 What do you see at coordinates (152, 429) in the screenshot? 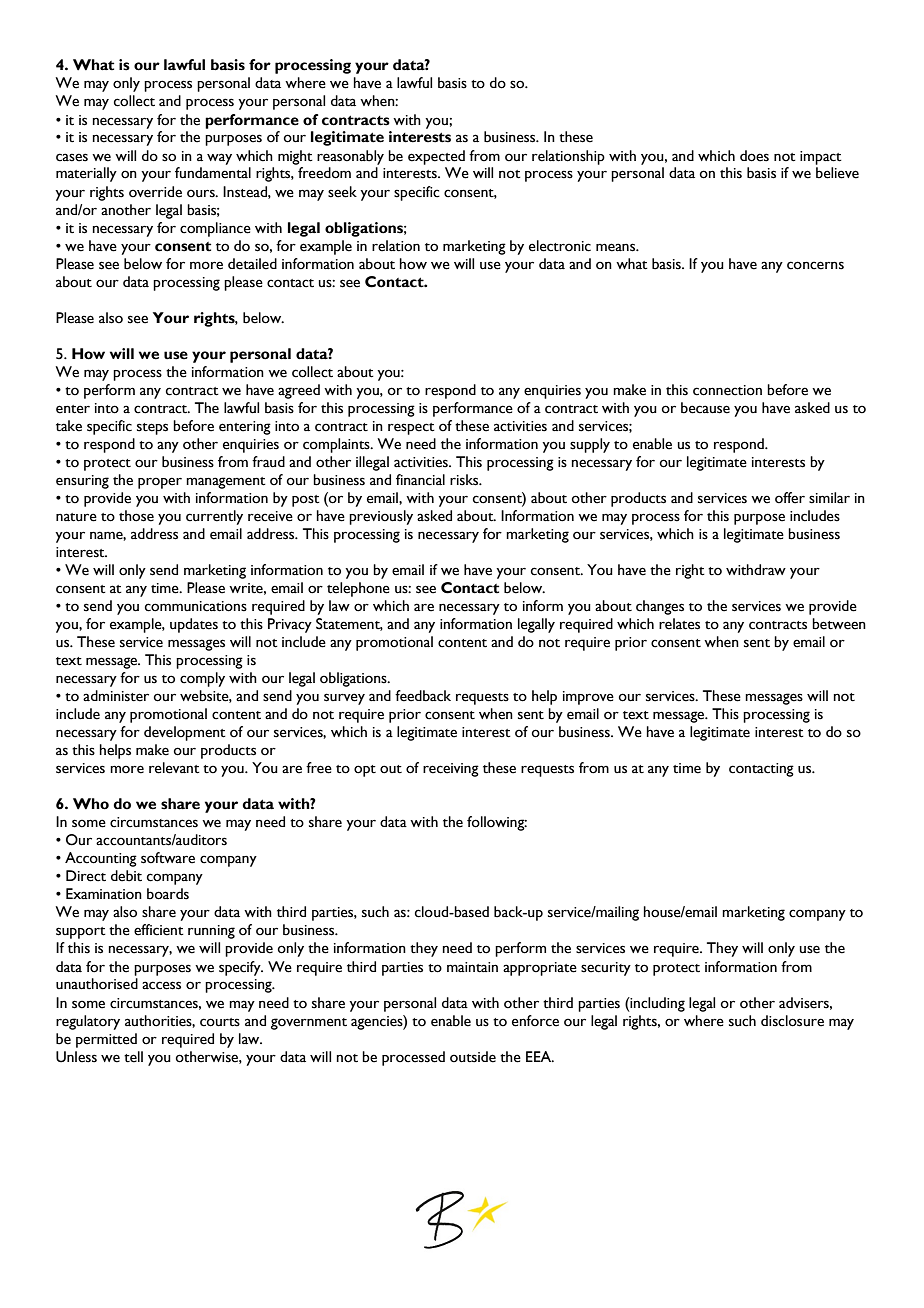
I see `steps` at bounding box center [152, 429].
